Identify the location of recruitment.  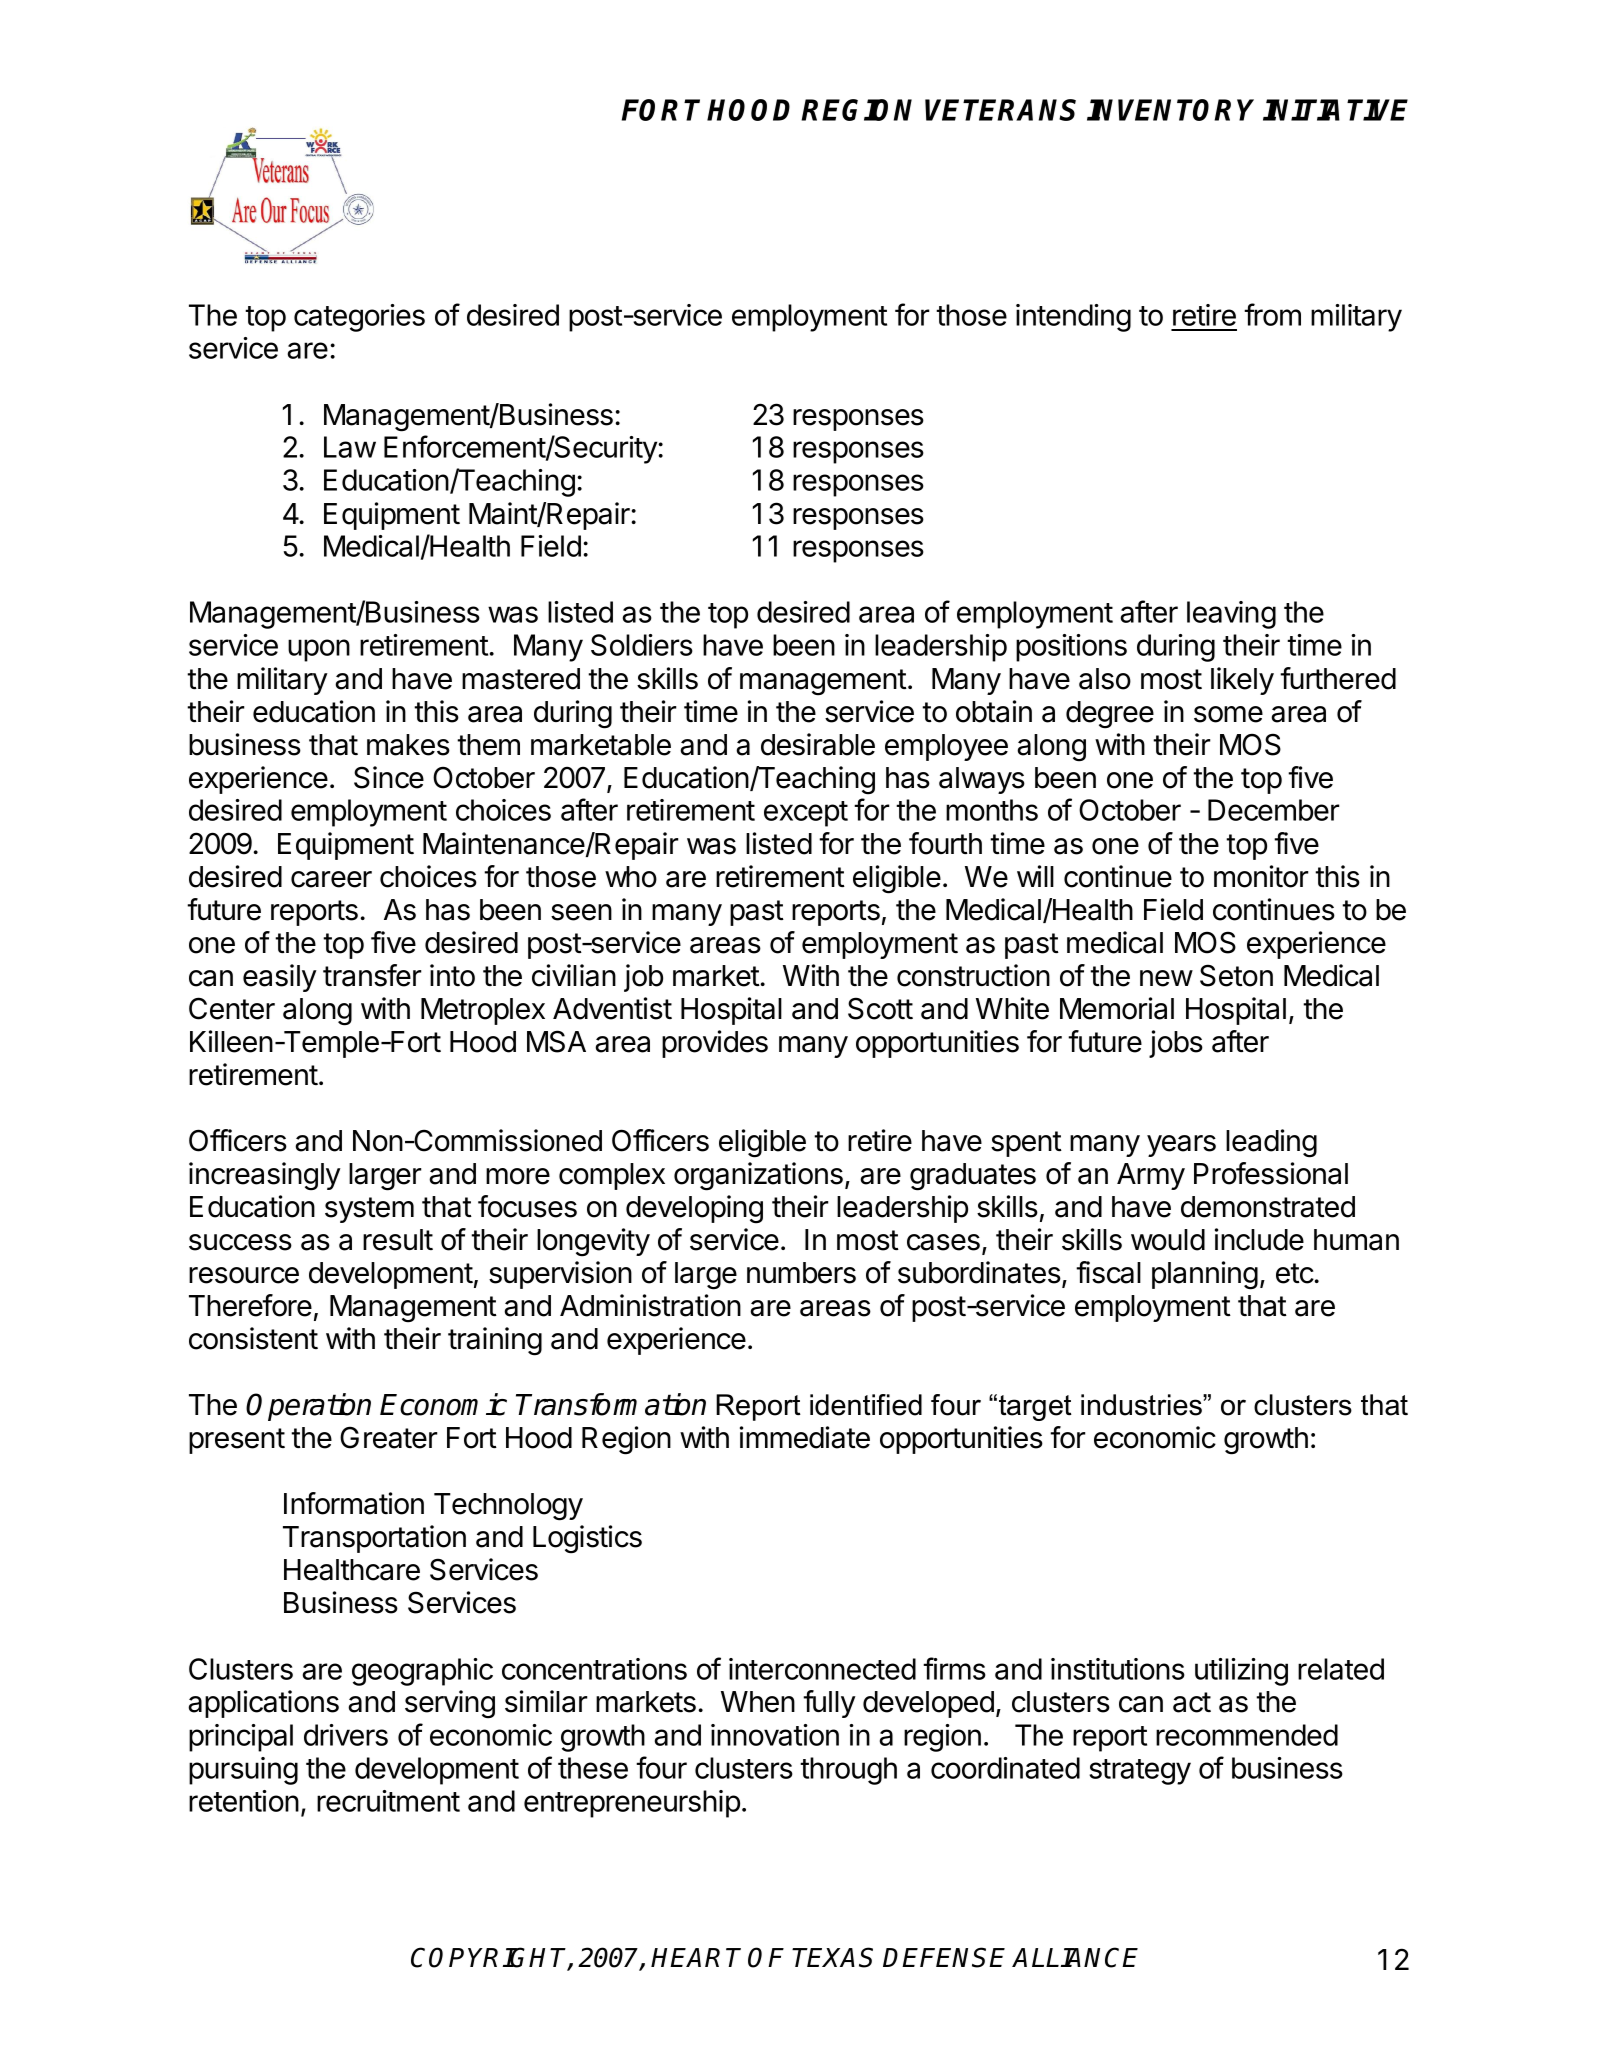
(388, 1801).
